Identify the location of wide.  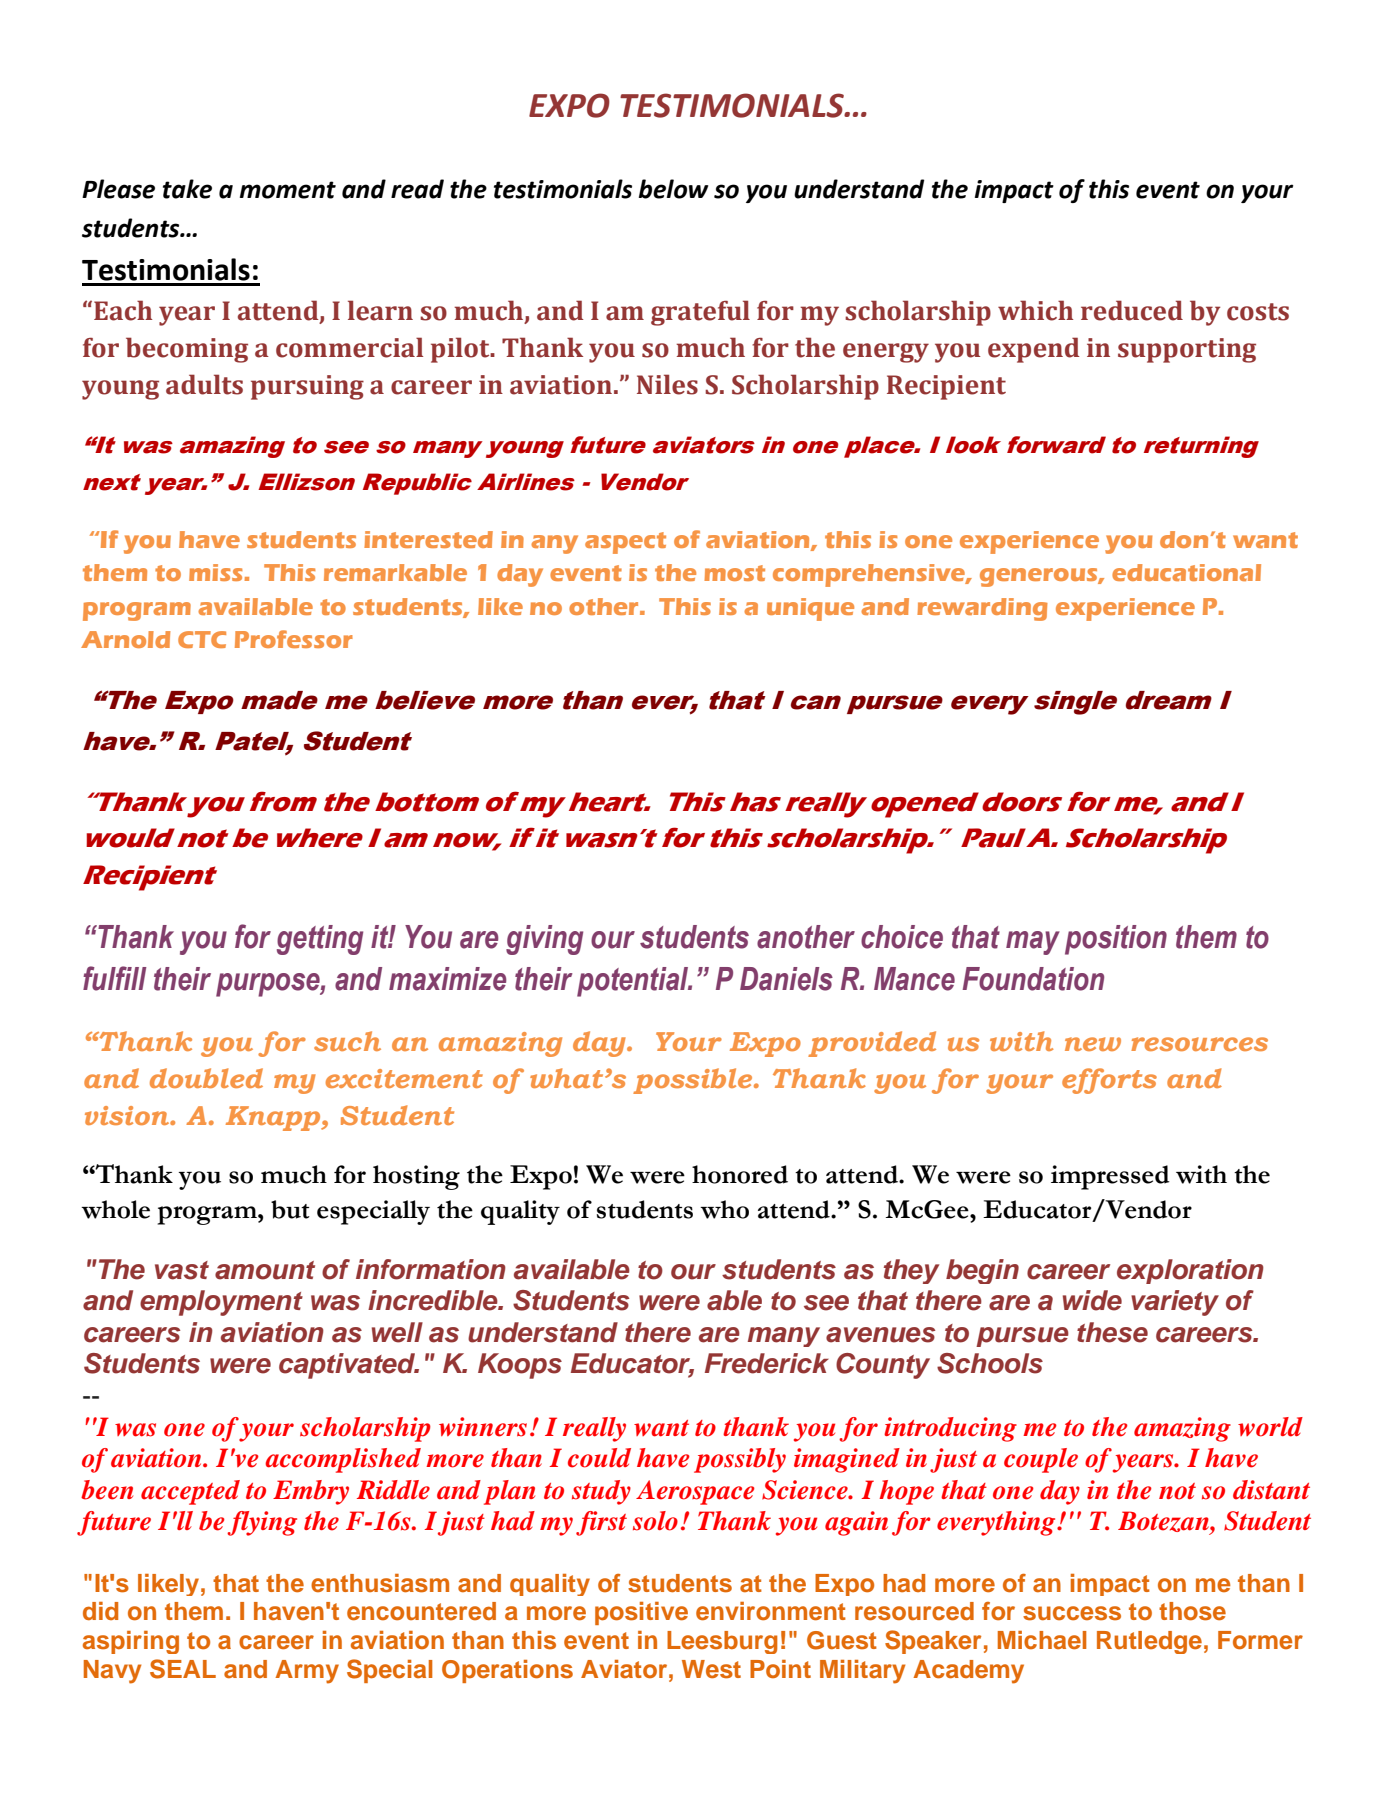
(1092, 1300).
